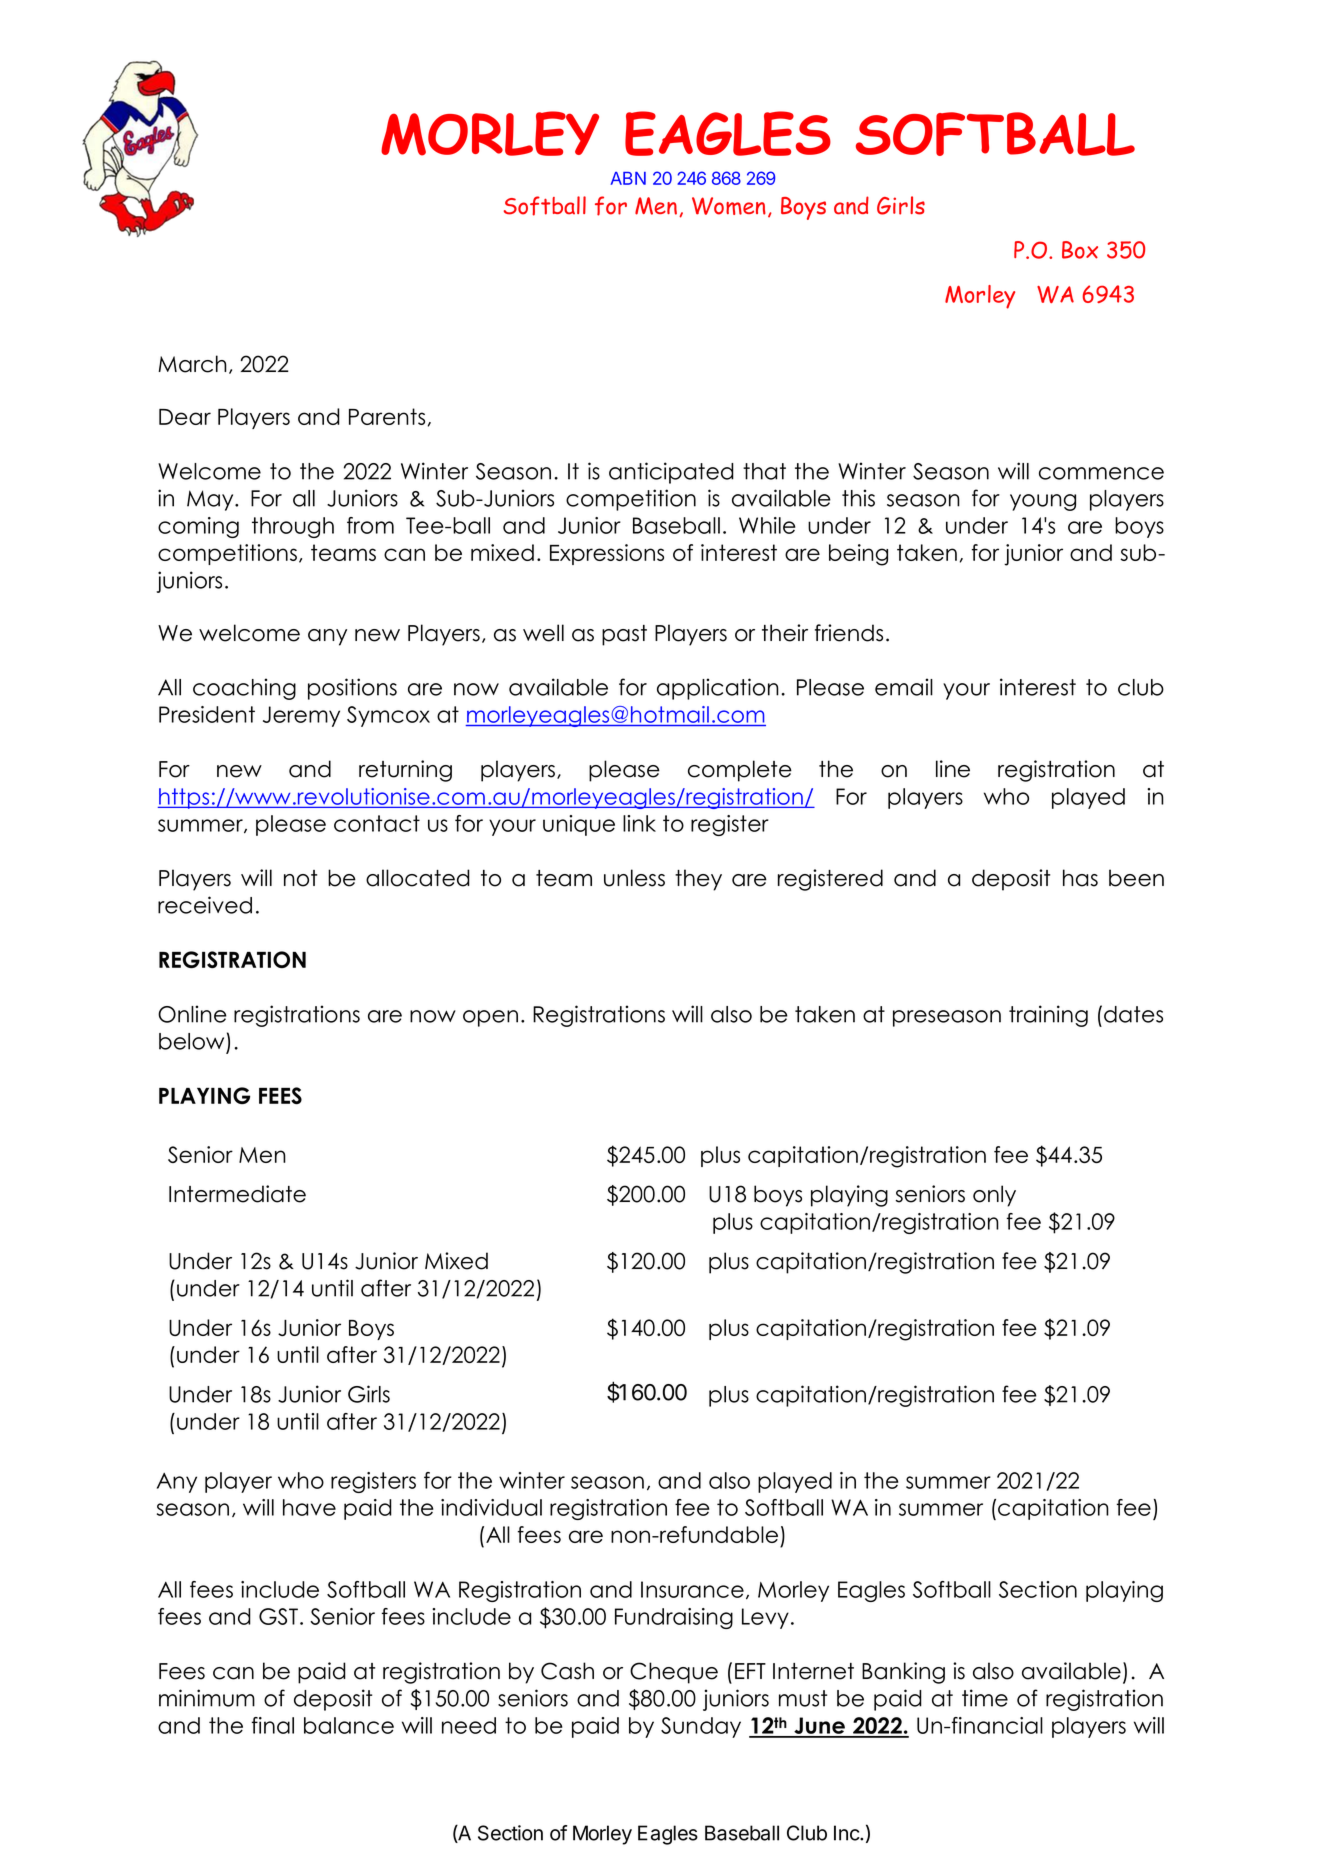 The height and width of the document is (1870, 1323). I want to click on ABN, so click(628, 178).
